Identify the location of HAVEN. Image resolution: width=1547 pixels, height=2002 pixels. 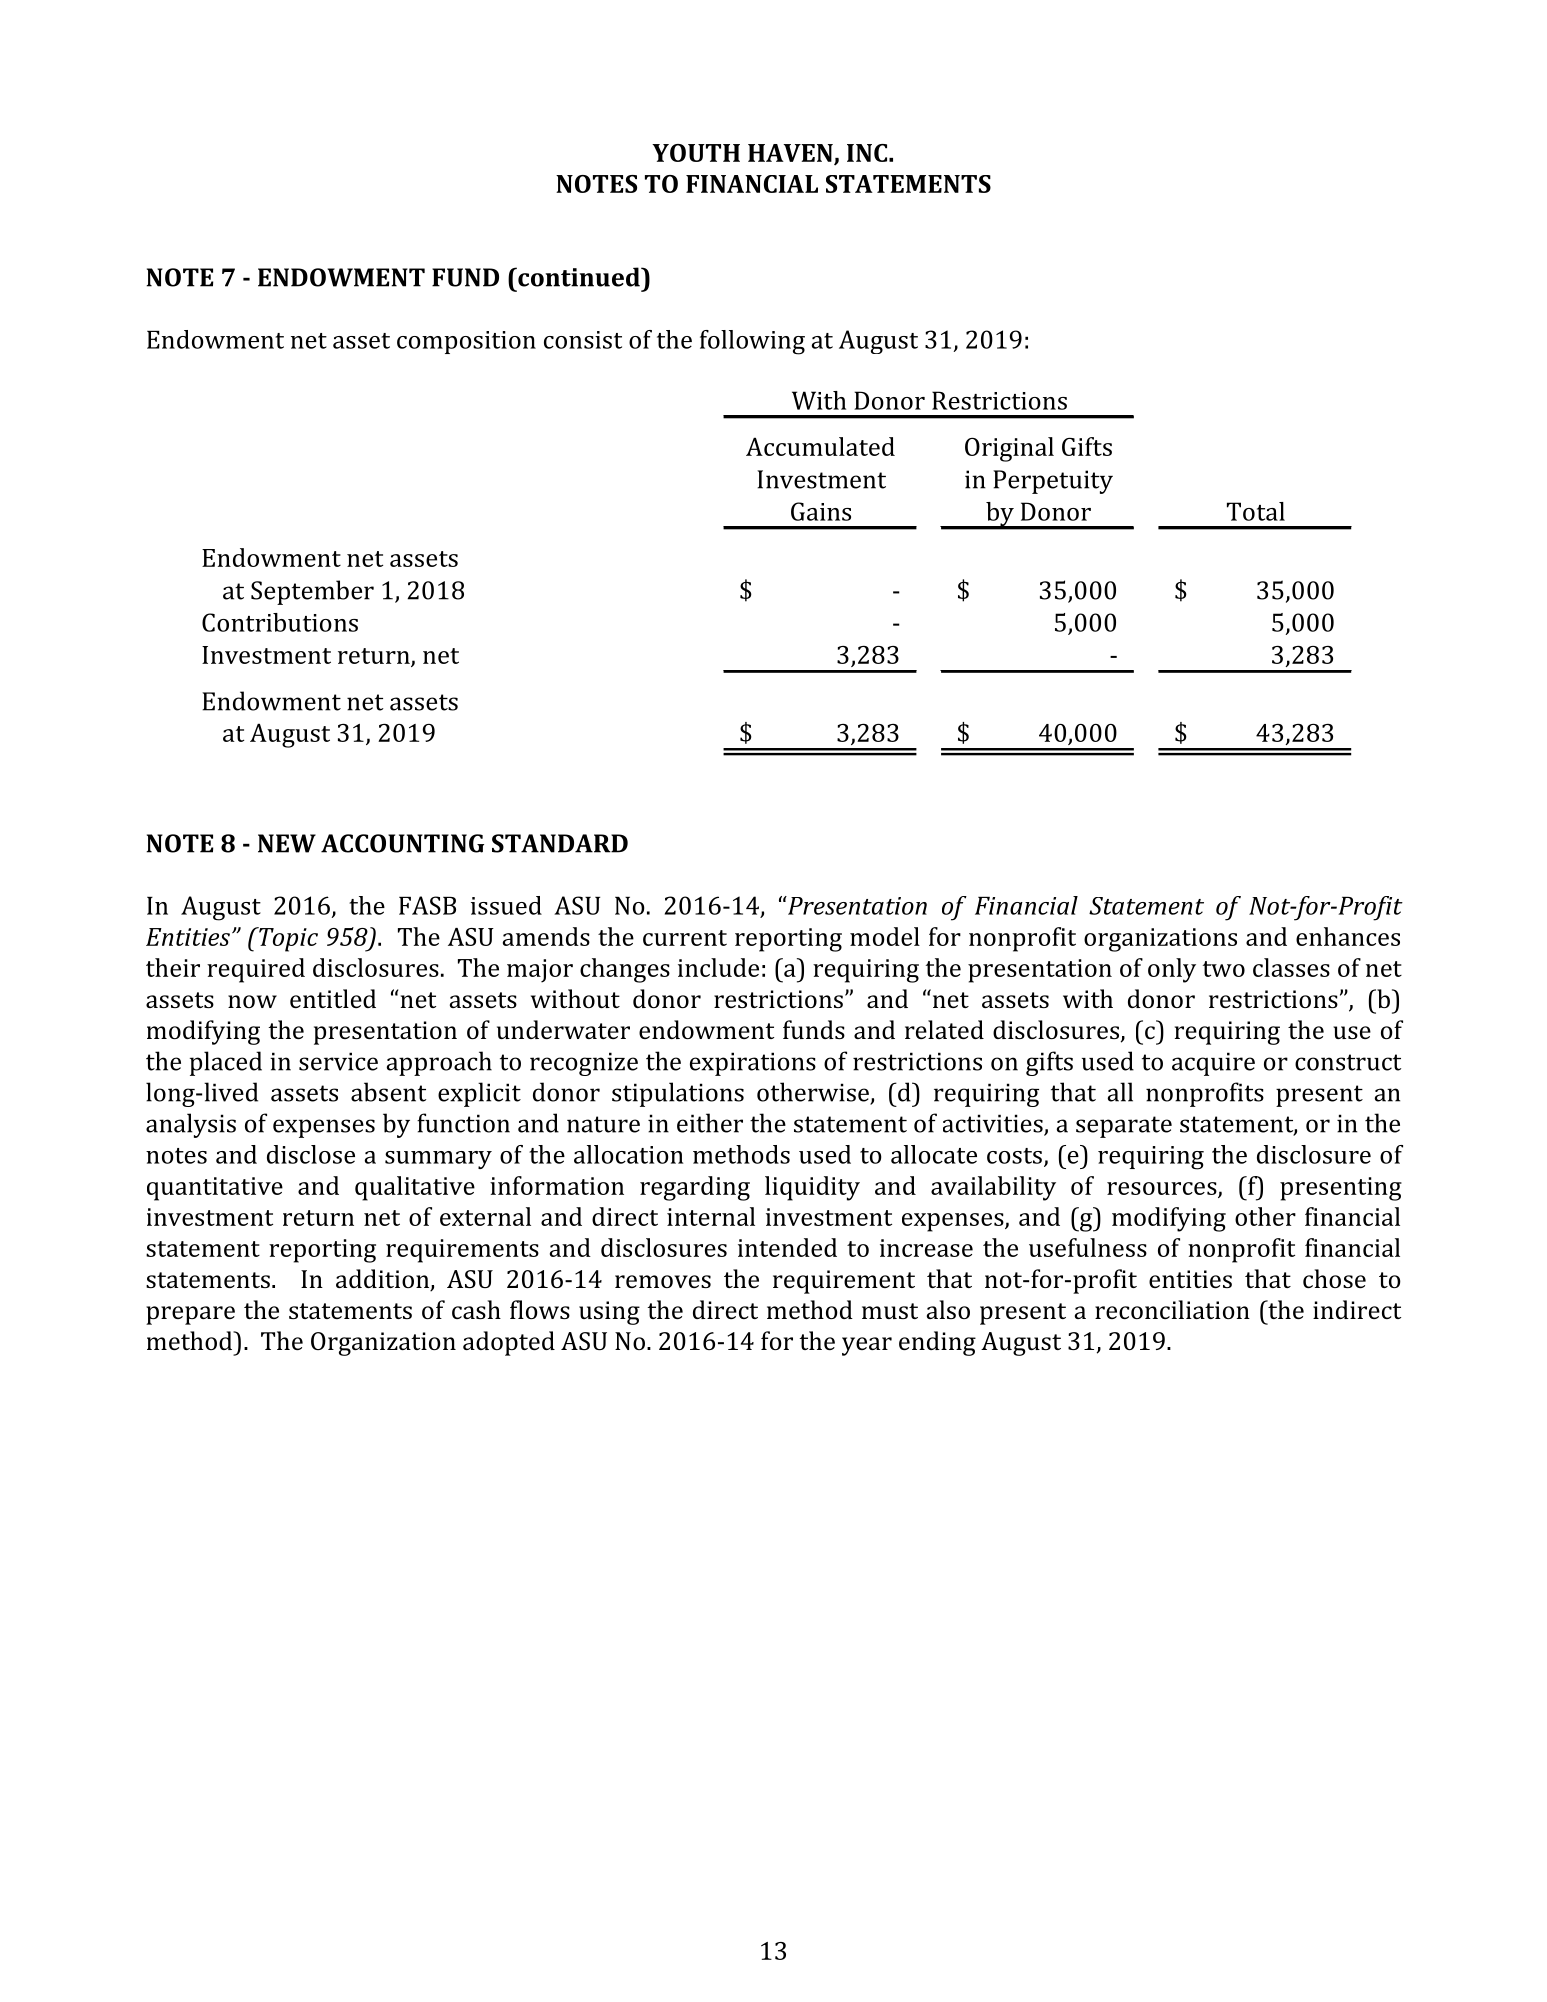
(791, 154).
